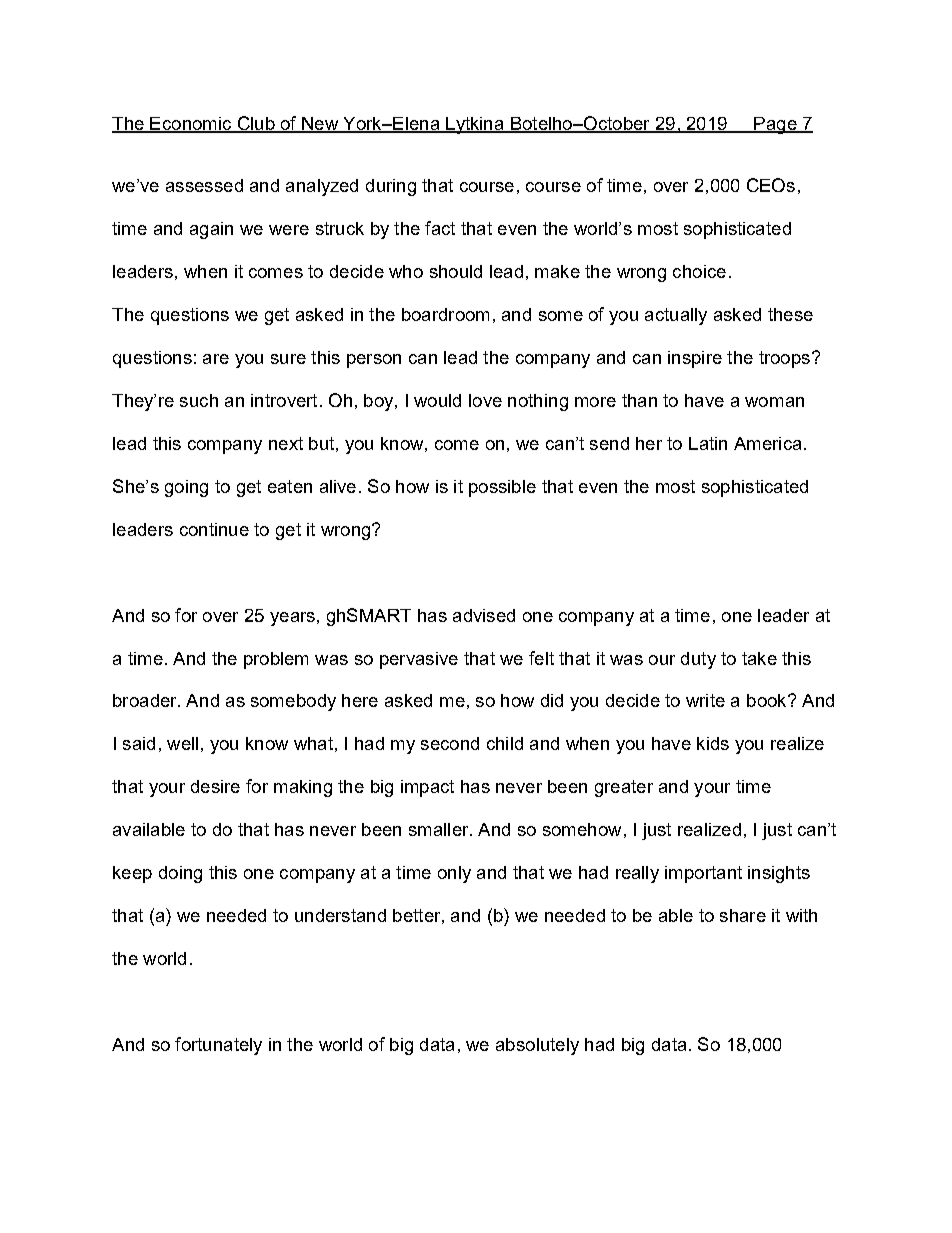 The height and width of the image is (1233, 952). I want to click on duty, so click(698, 660).
